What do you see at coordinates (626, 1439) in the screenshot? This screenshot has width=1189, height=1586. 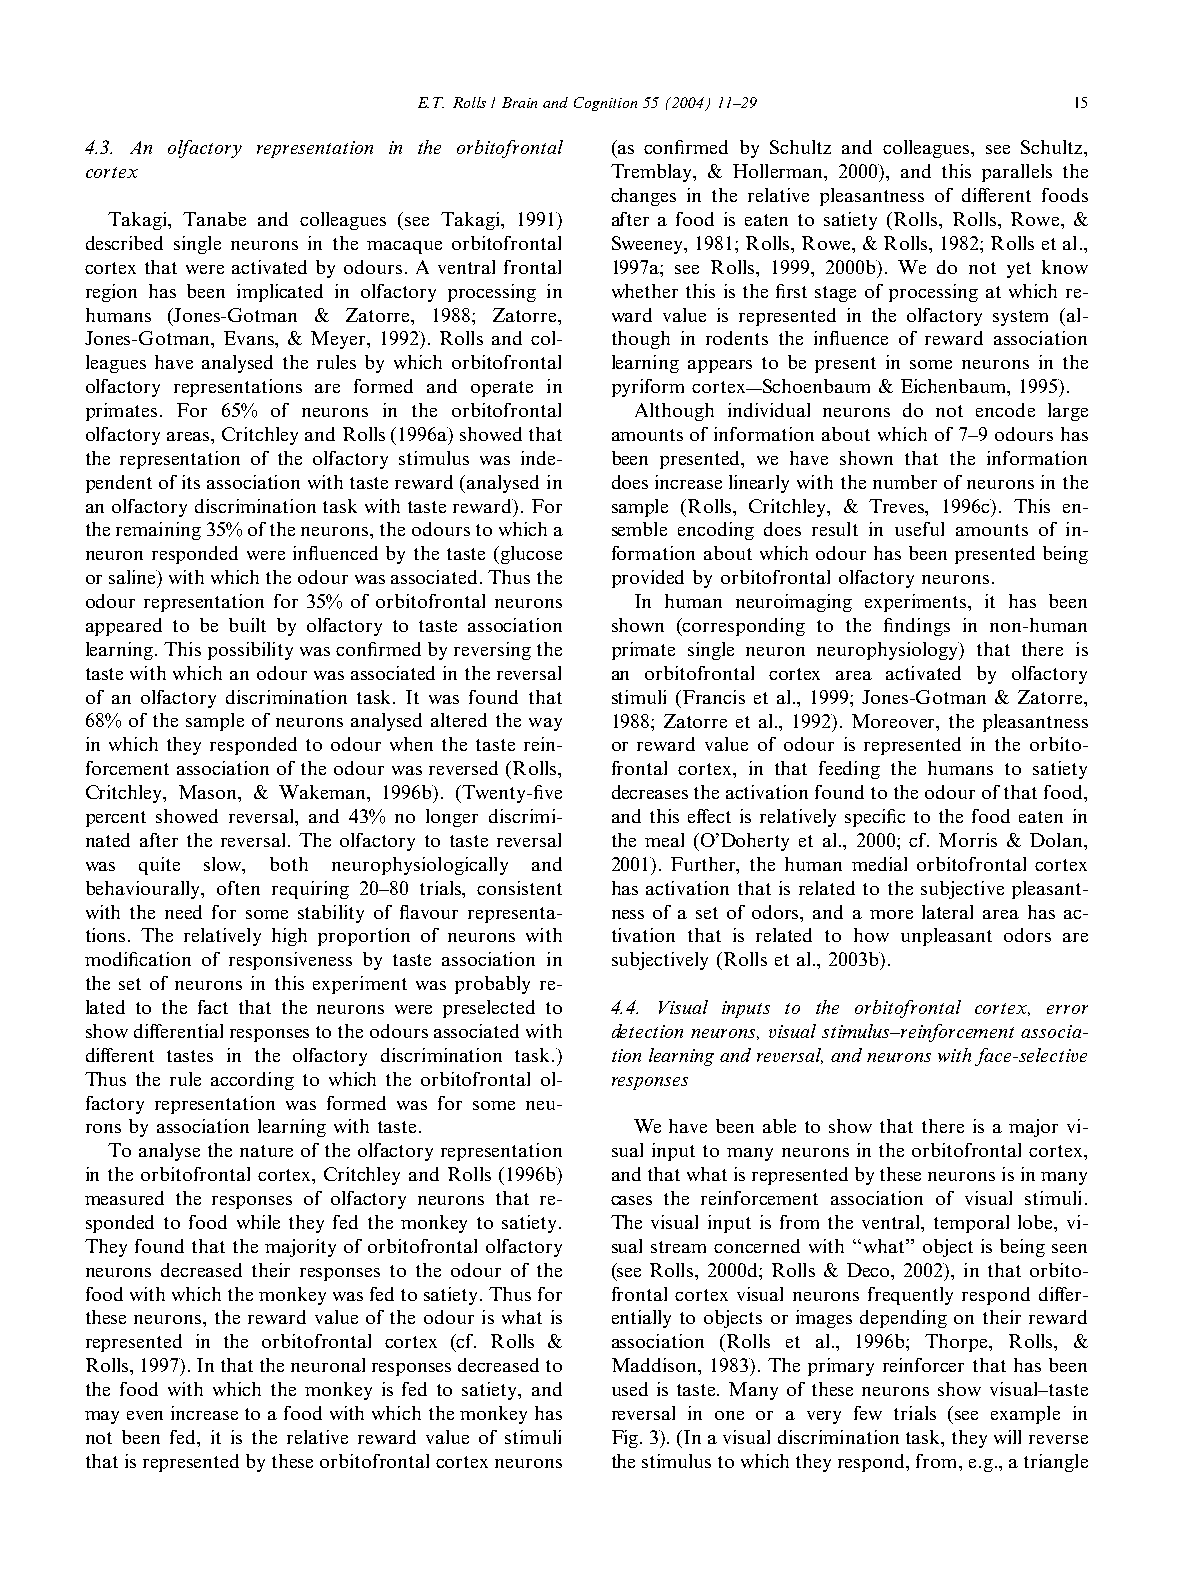 I see `Fig` at bounding box center [626, 1439].
